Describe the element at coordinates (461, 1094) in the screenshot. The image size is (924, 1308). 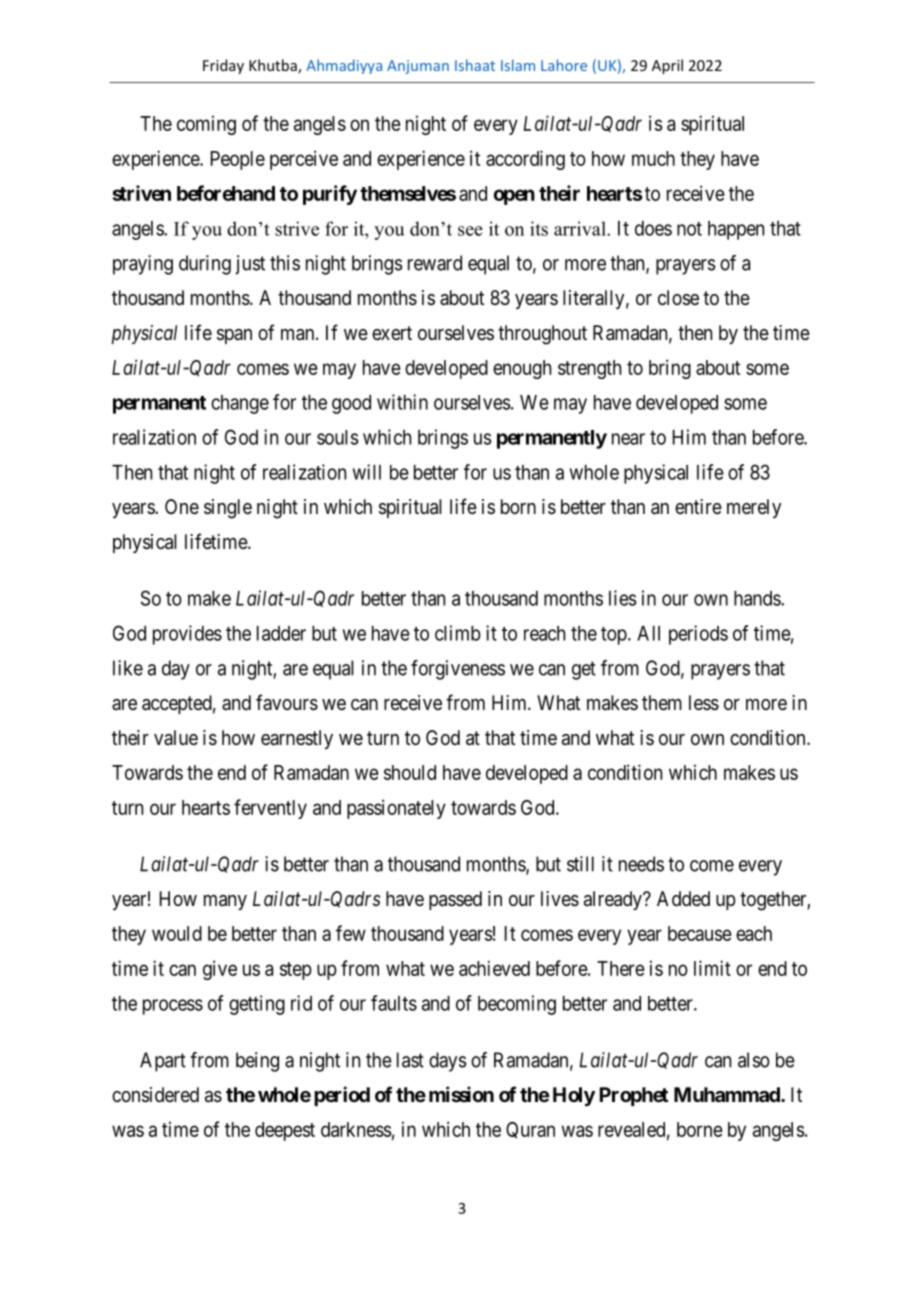
I see `mission` at that location.
